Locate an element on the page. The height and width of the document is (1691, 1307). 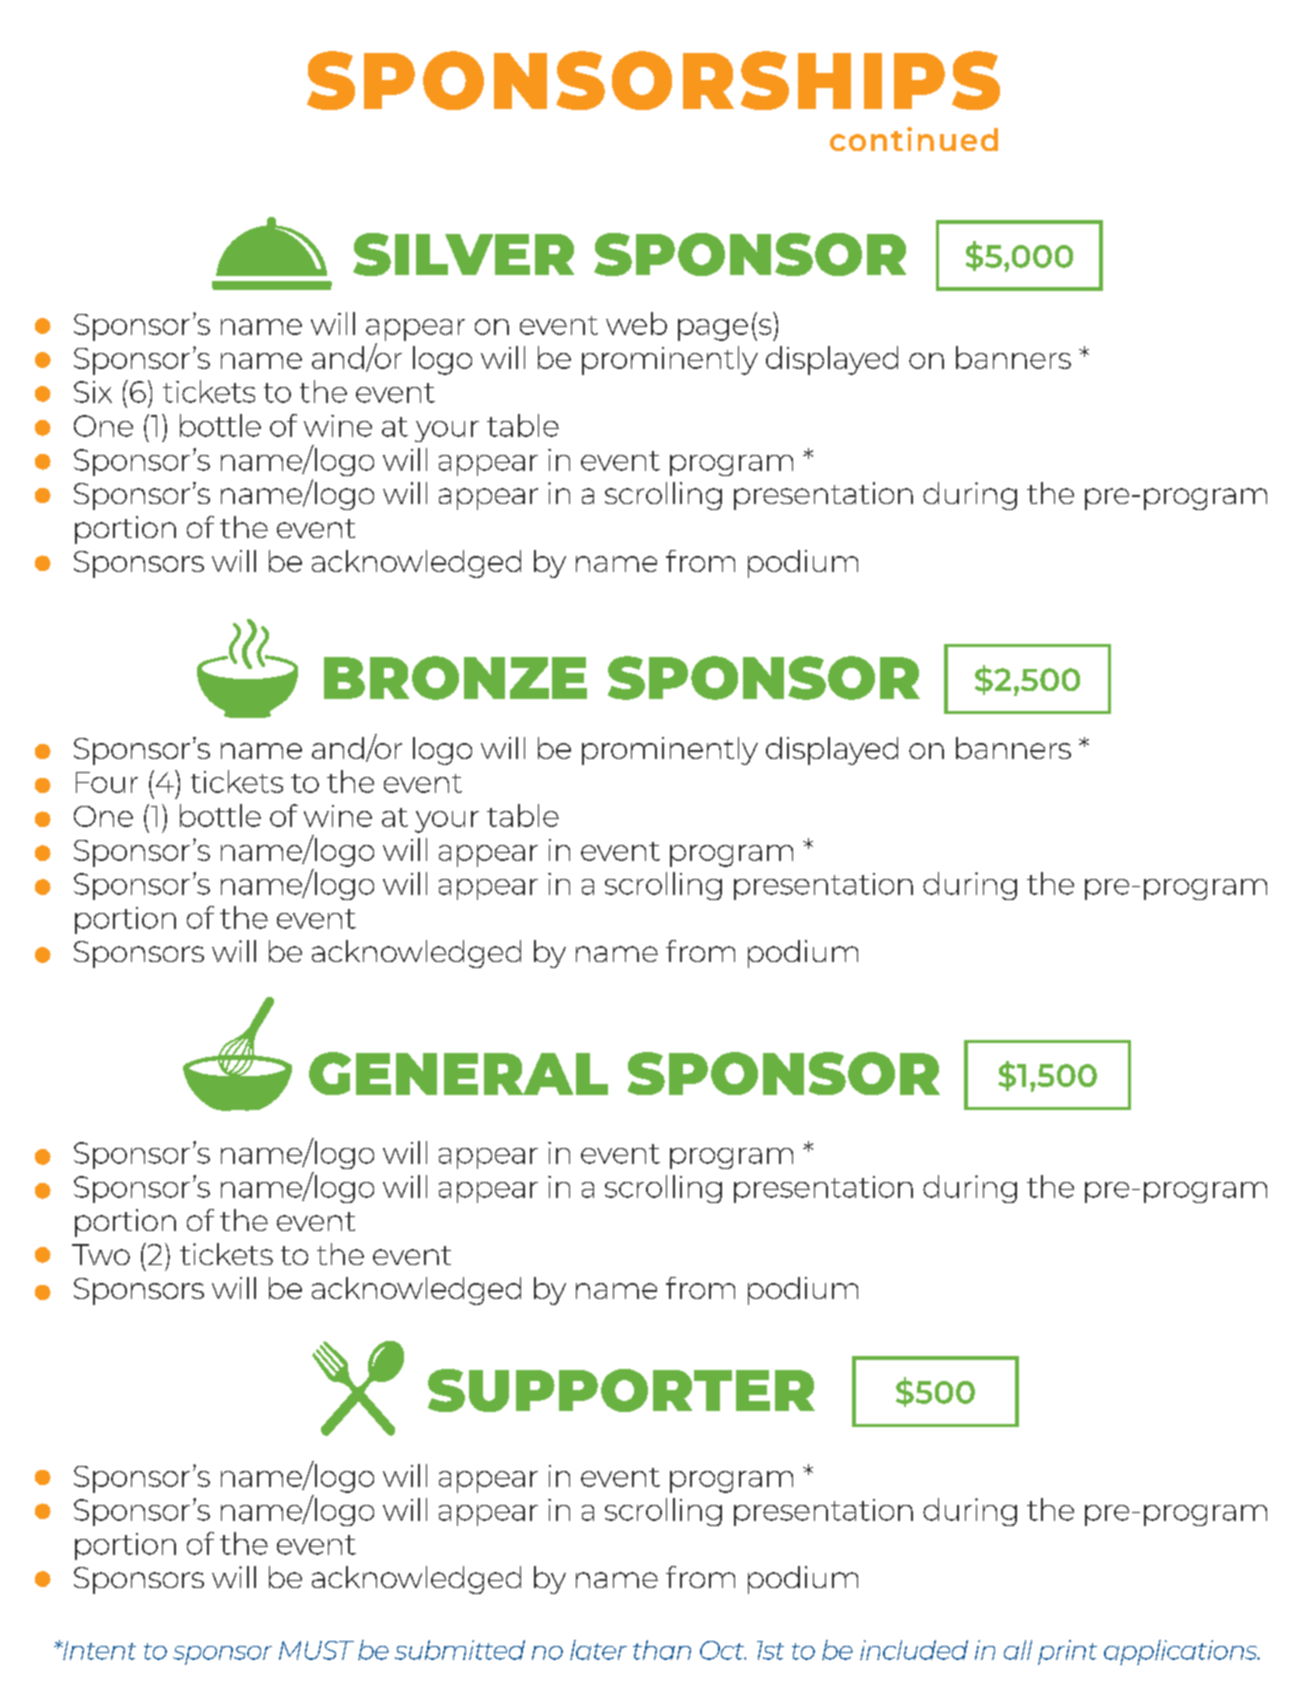
web is located at coordinates (636, 323).
